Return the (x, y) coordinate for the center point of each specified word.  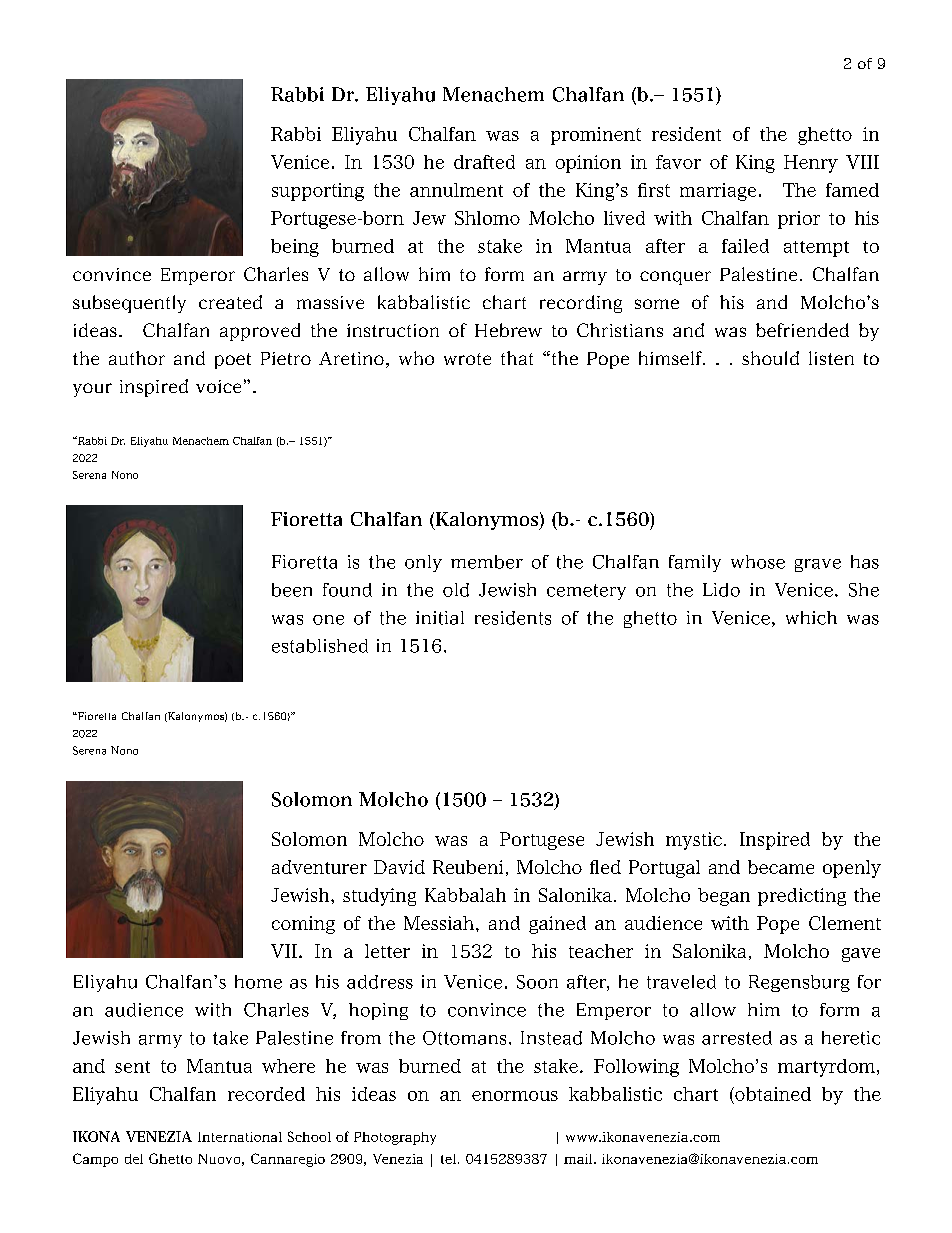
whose (758, 562)
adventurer (319, 867)
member (487, 562)
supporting (318, 192)
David (399, 867)
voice (218, 386)
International (240, 1137)
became (781, 867)
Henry (811, 164)
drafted (484, 162)
